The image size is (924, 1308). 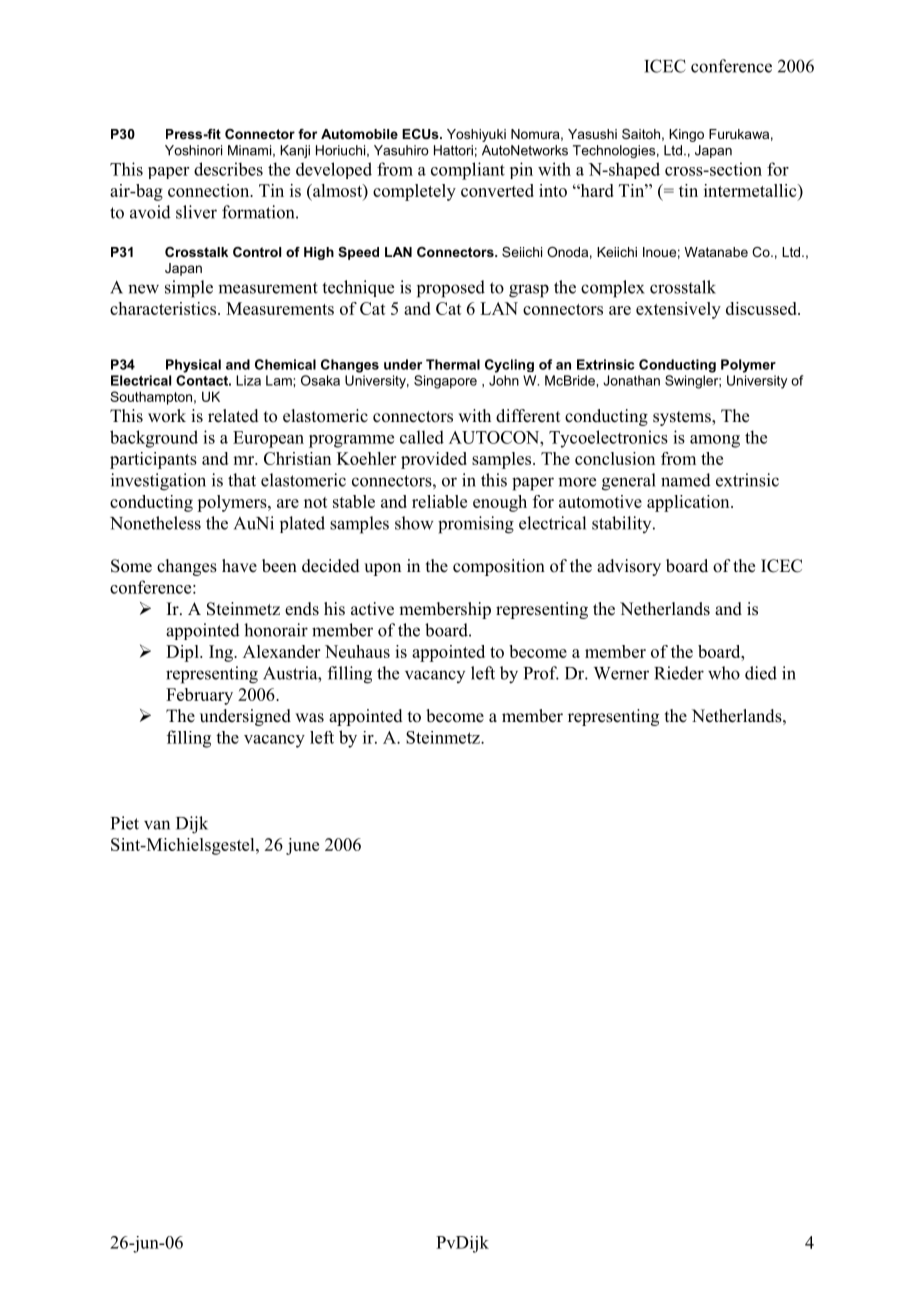 I want to click on that, so click(x=242, y=480).
